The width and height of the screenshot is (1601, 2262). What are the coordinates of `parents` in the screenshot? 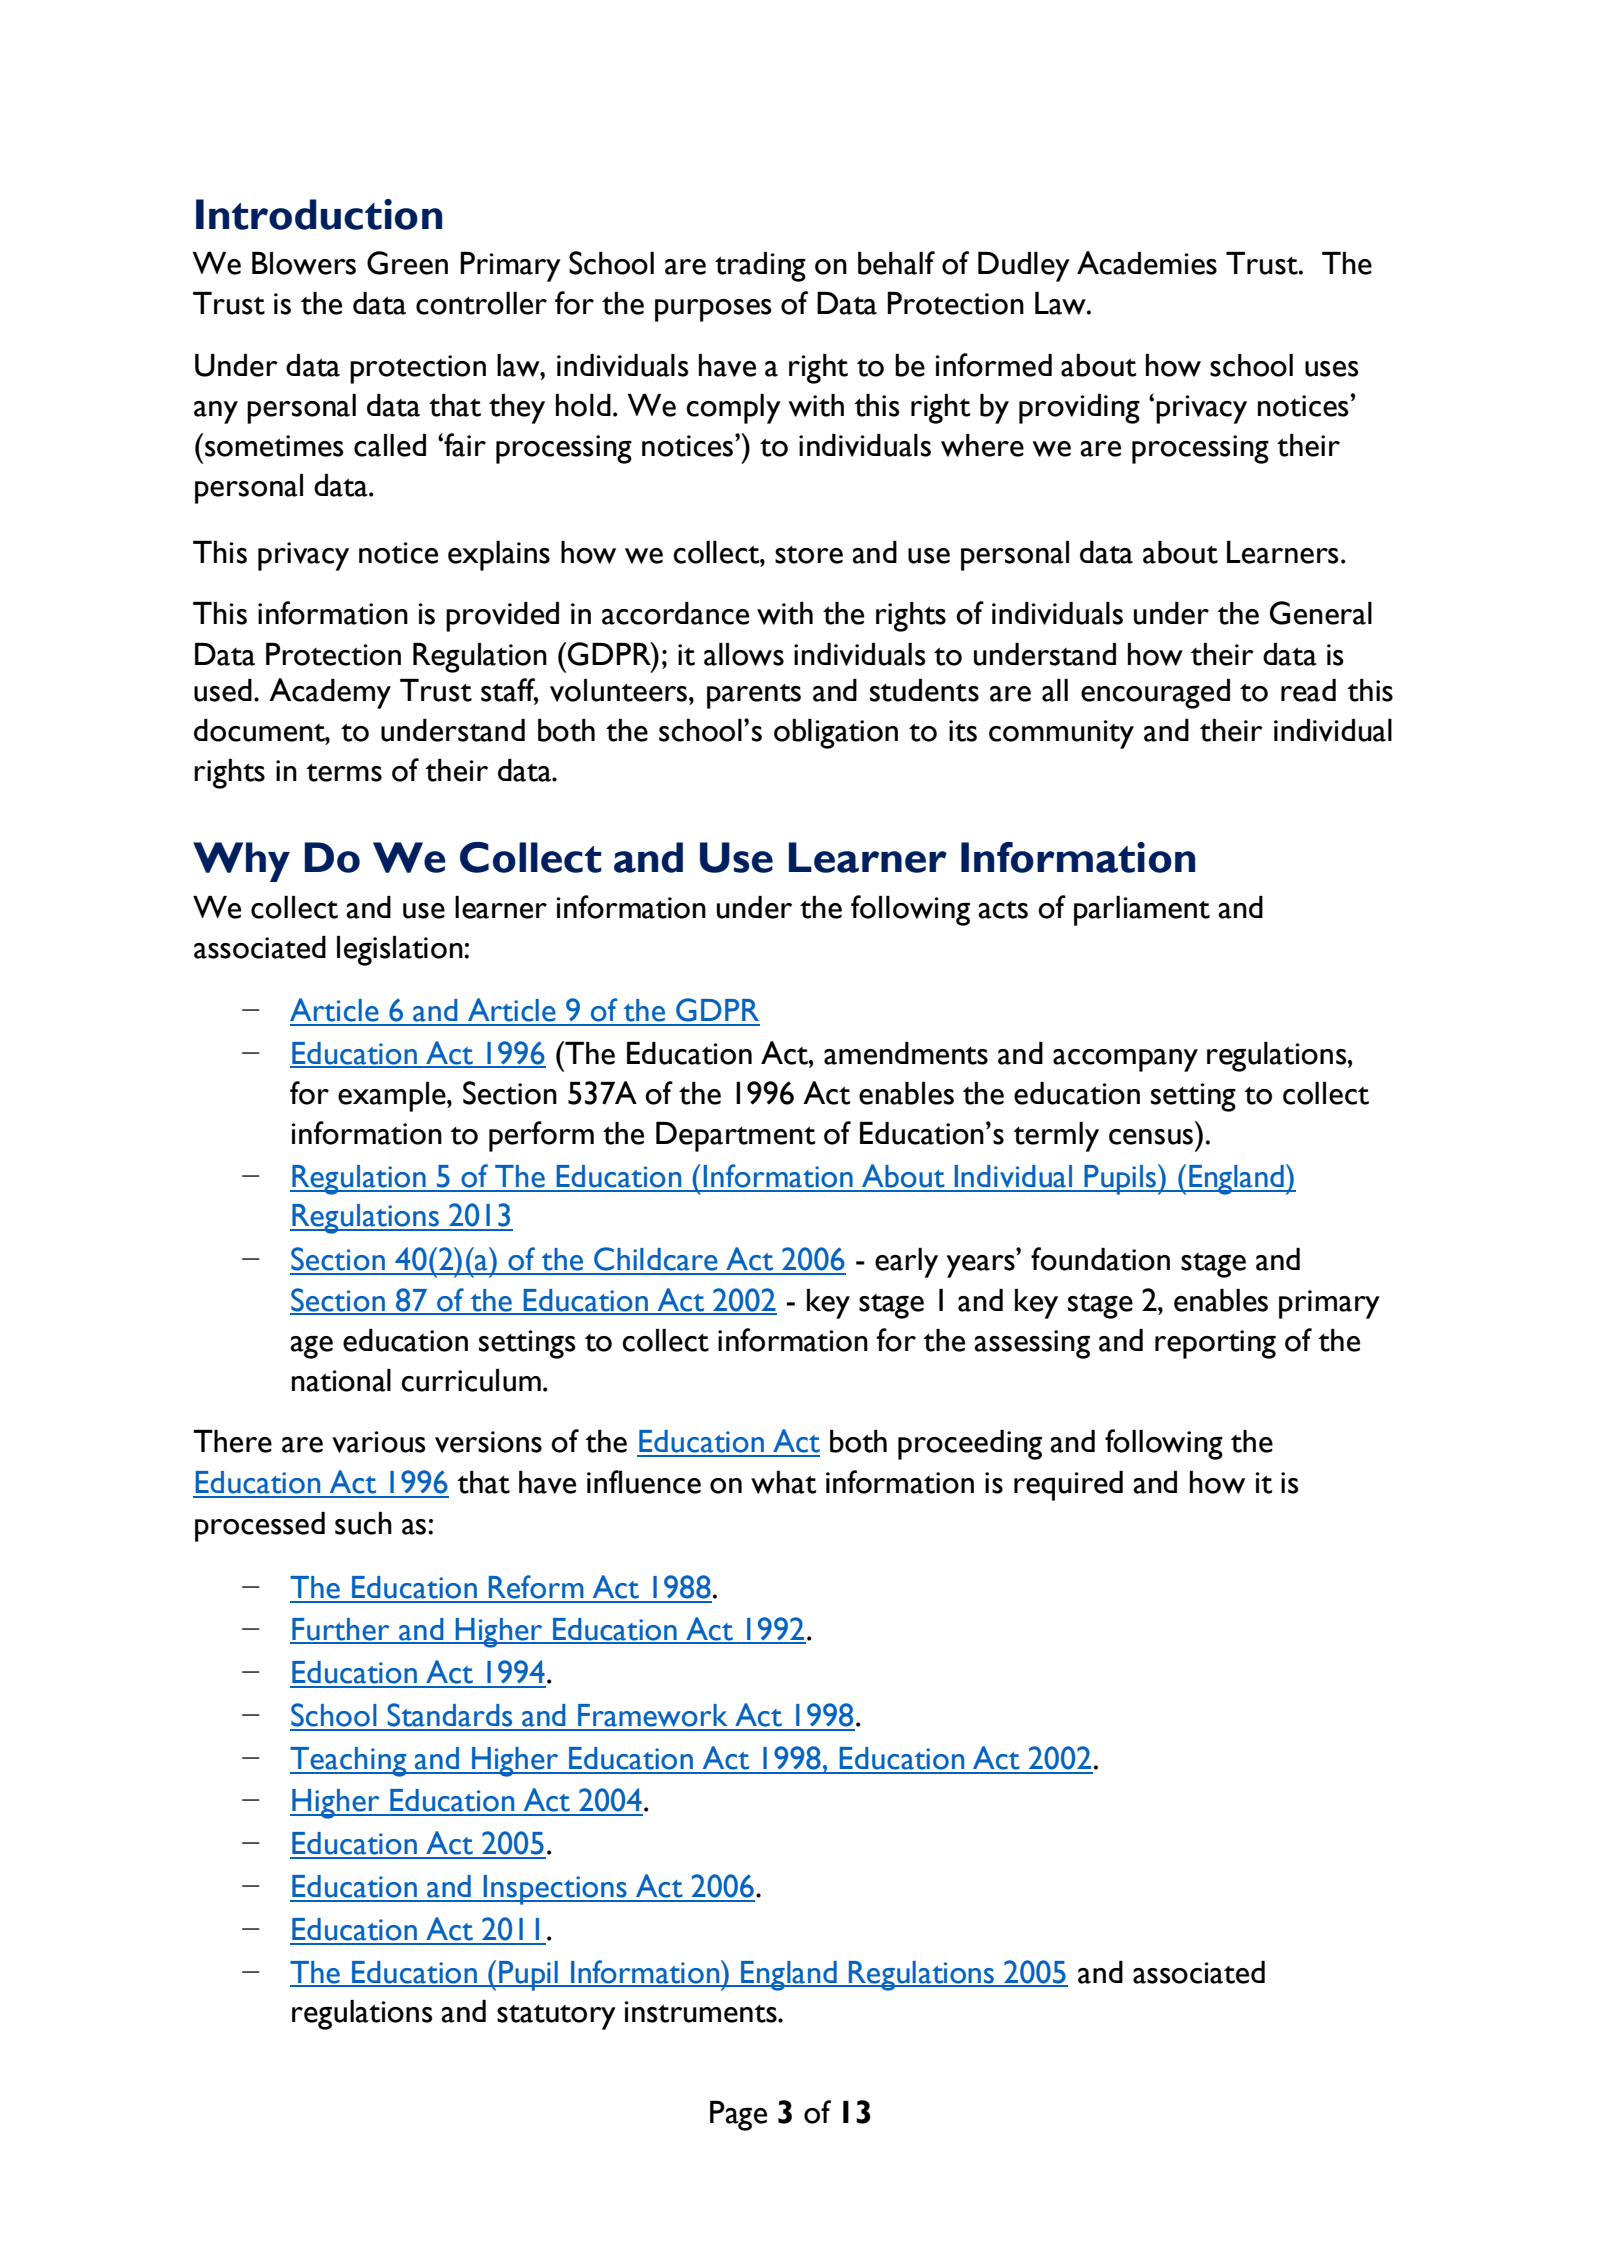 It's located at (754, 696).
